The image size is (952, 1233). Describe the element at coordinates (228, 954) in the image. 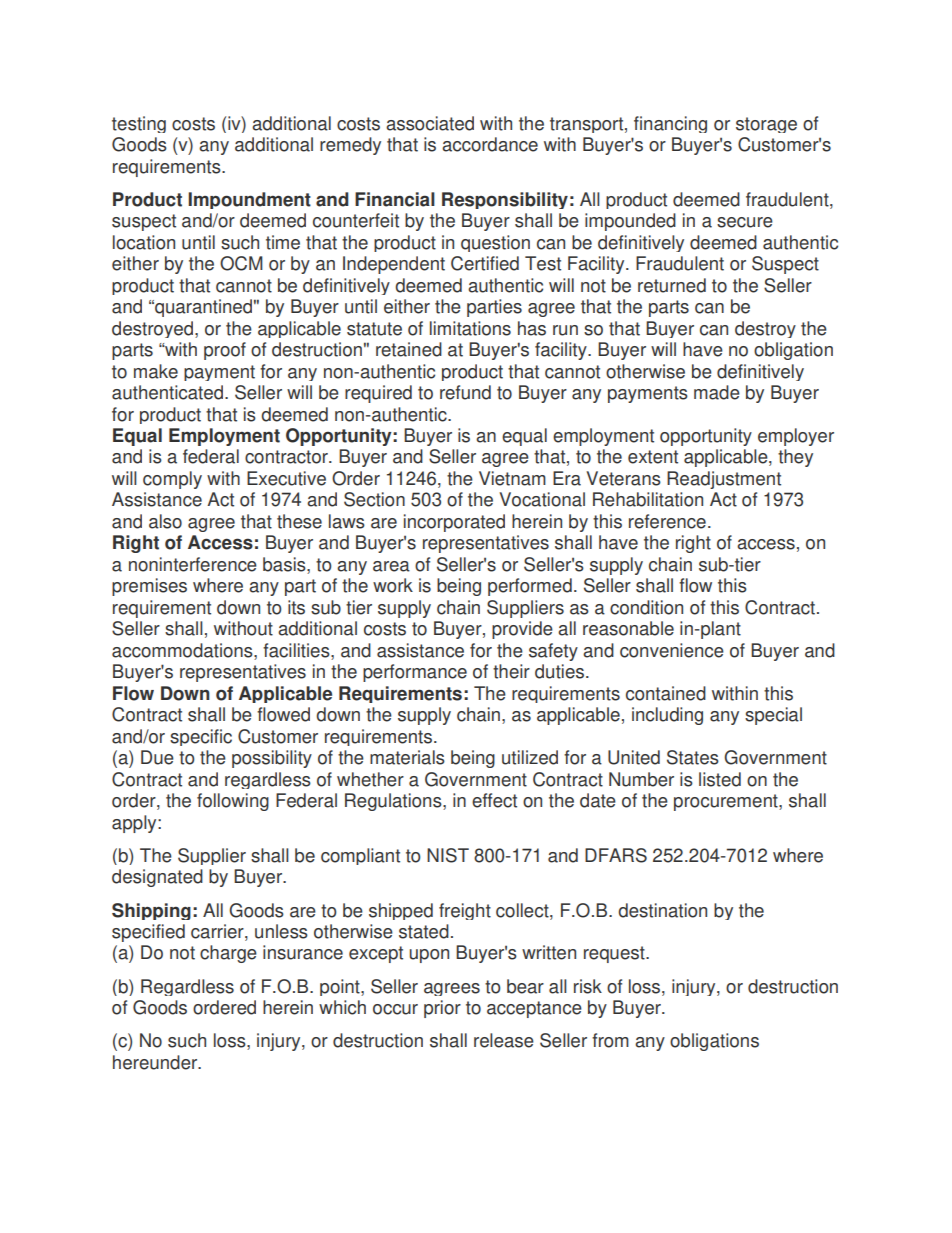

I see `charge` at that location.
